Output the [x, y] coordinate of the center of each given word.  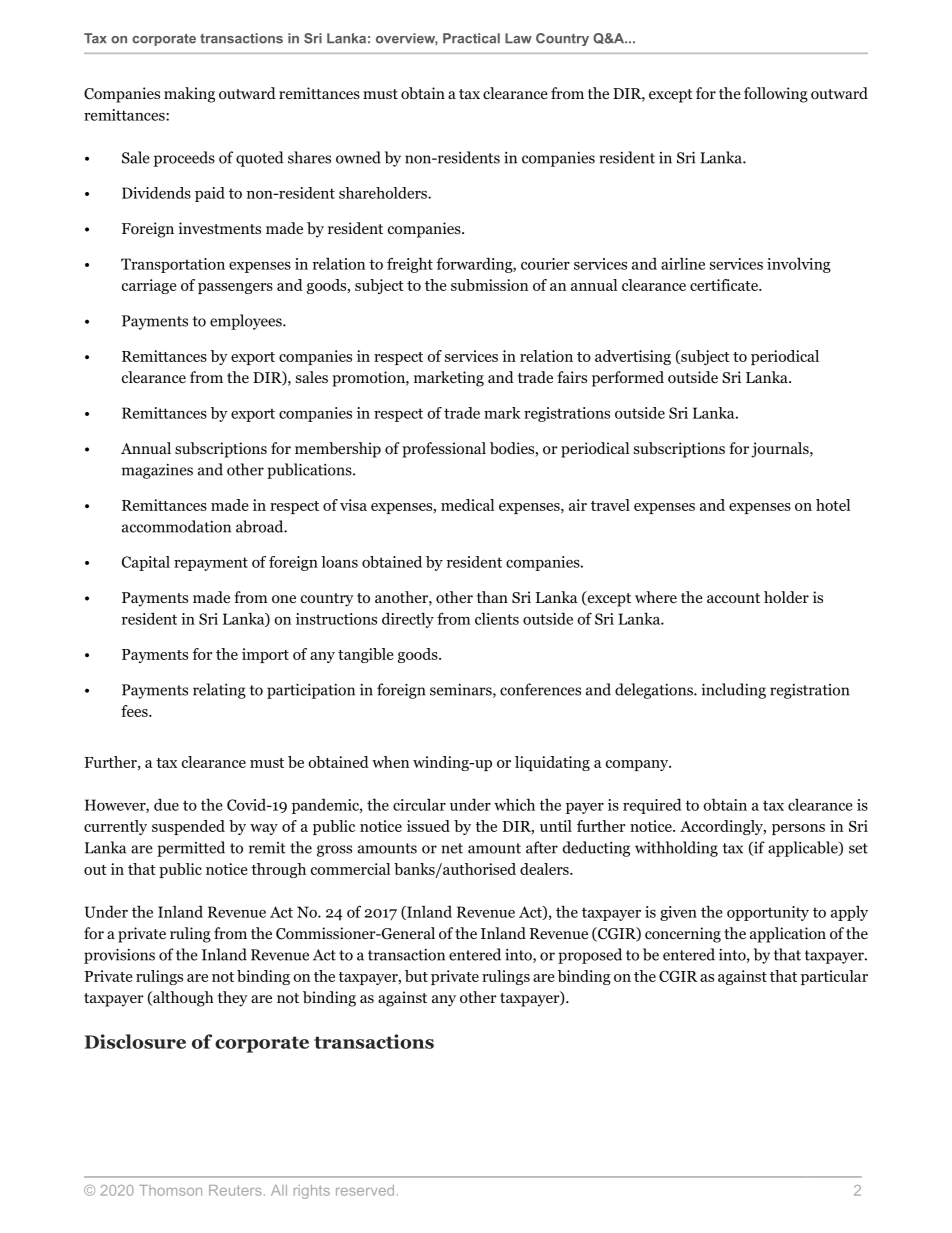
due [166, 804]
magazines [157, 471]
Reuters [235, 1190]
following [776, 95]
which [514, 804]
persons [798, 829]
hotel [833, 505]
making [189, 95]
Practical [471, 38]
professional [444, 450]
